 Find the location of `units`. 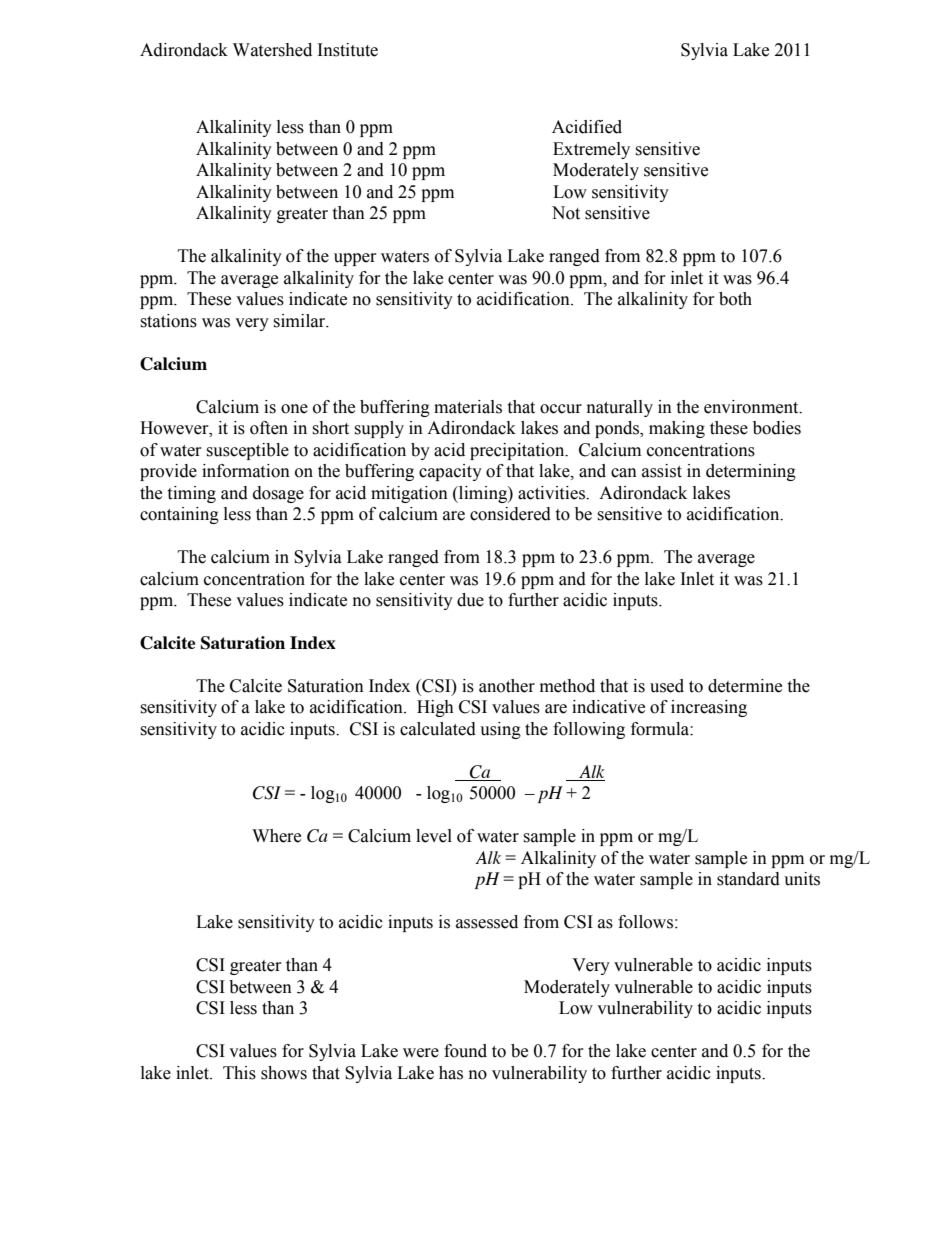

units is located at coordinates (802, 879).
